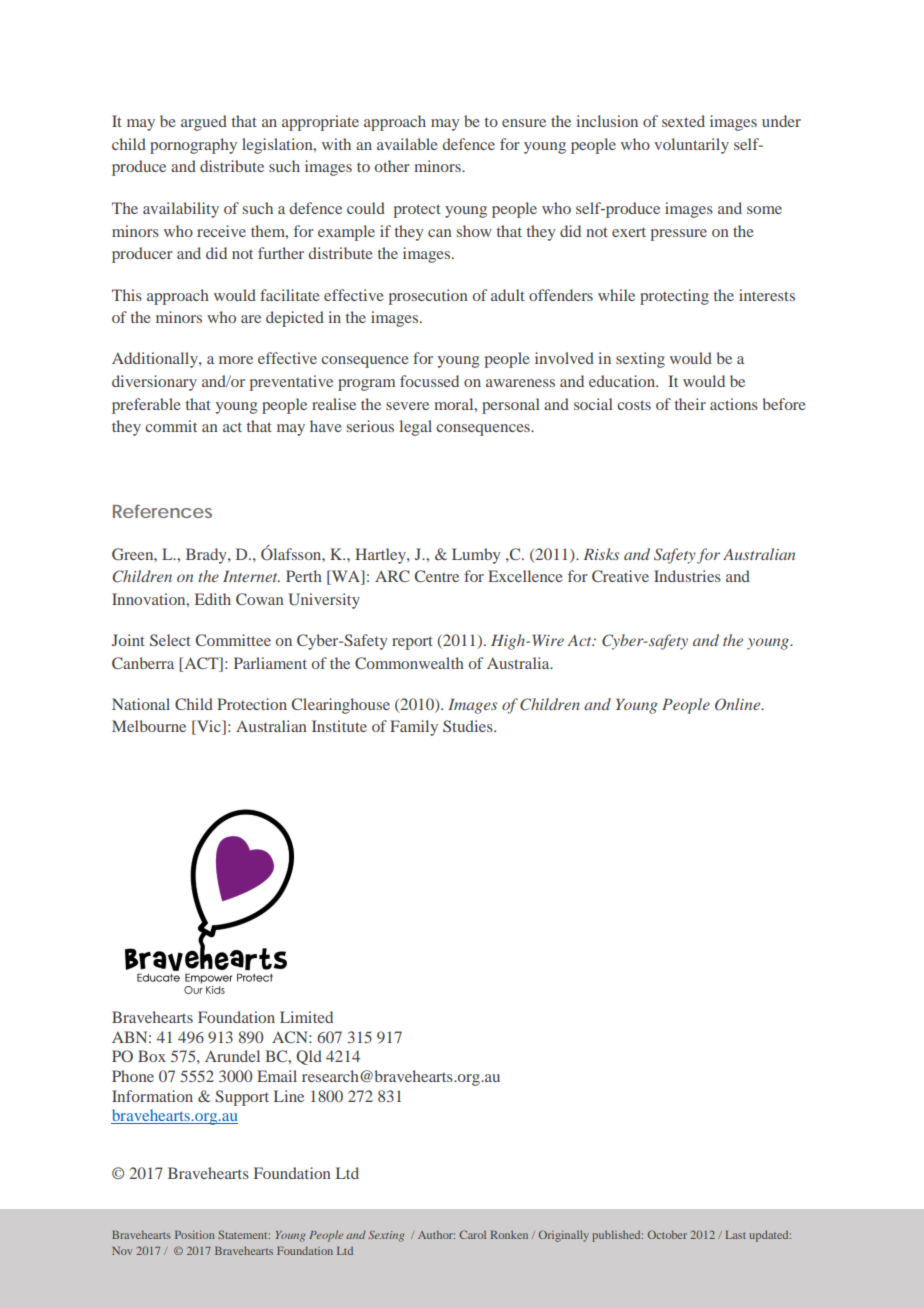 The width and height of the screenshot is (924, 1308). What do you see at coordinates (170, 640) in the screenshot?
I see `Select` at bounding box center [170, 640].
